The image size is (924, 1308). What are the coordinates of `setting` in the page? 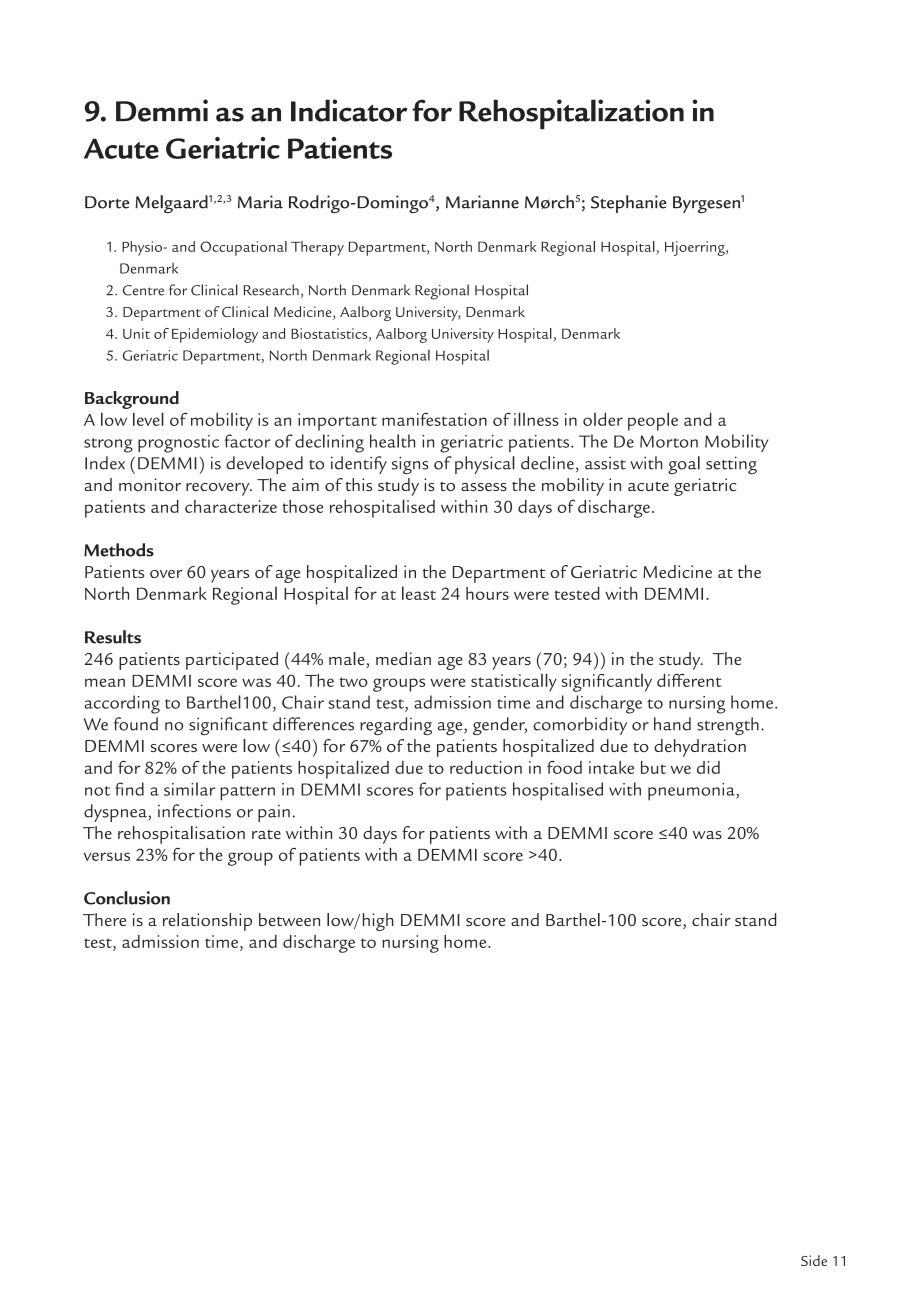 It's located at (731, 465).
